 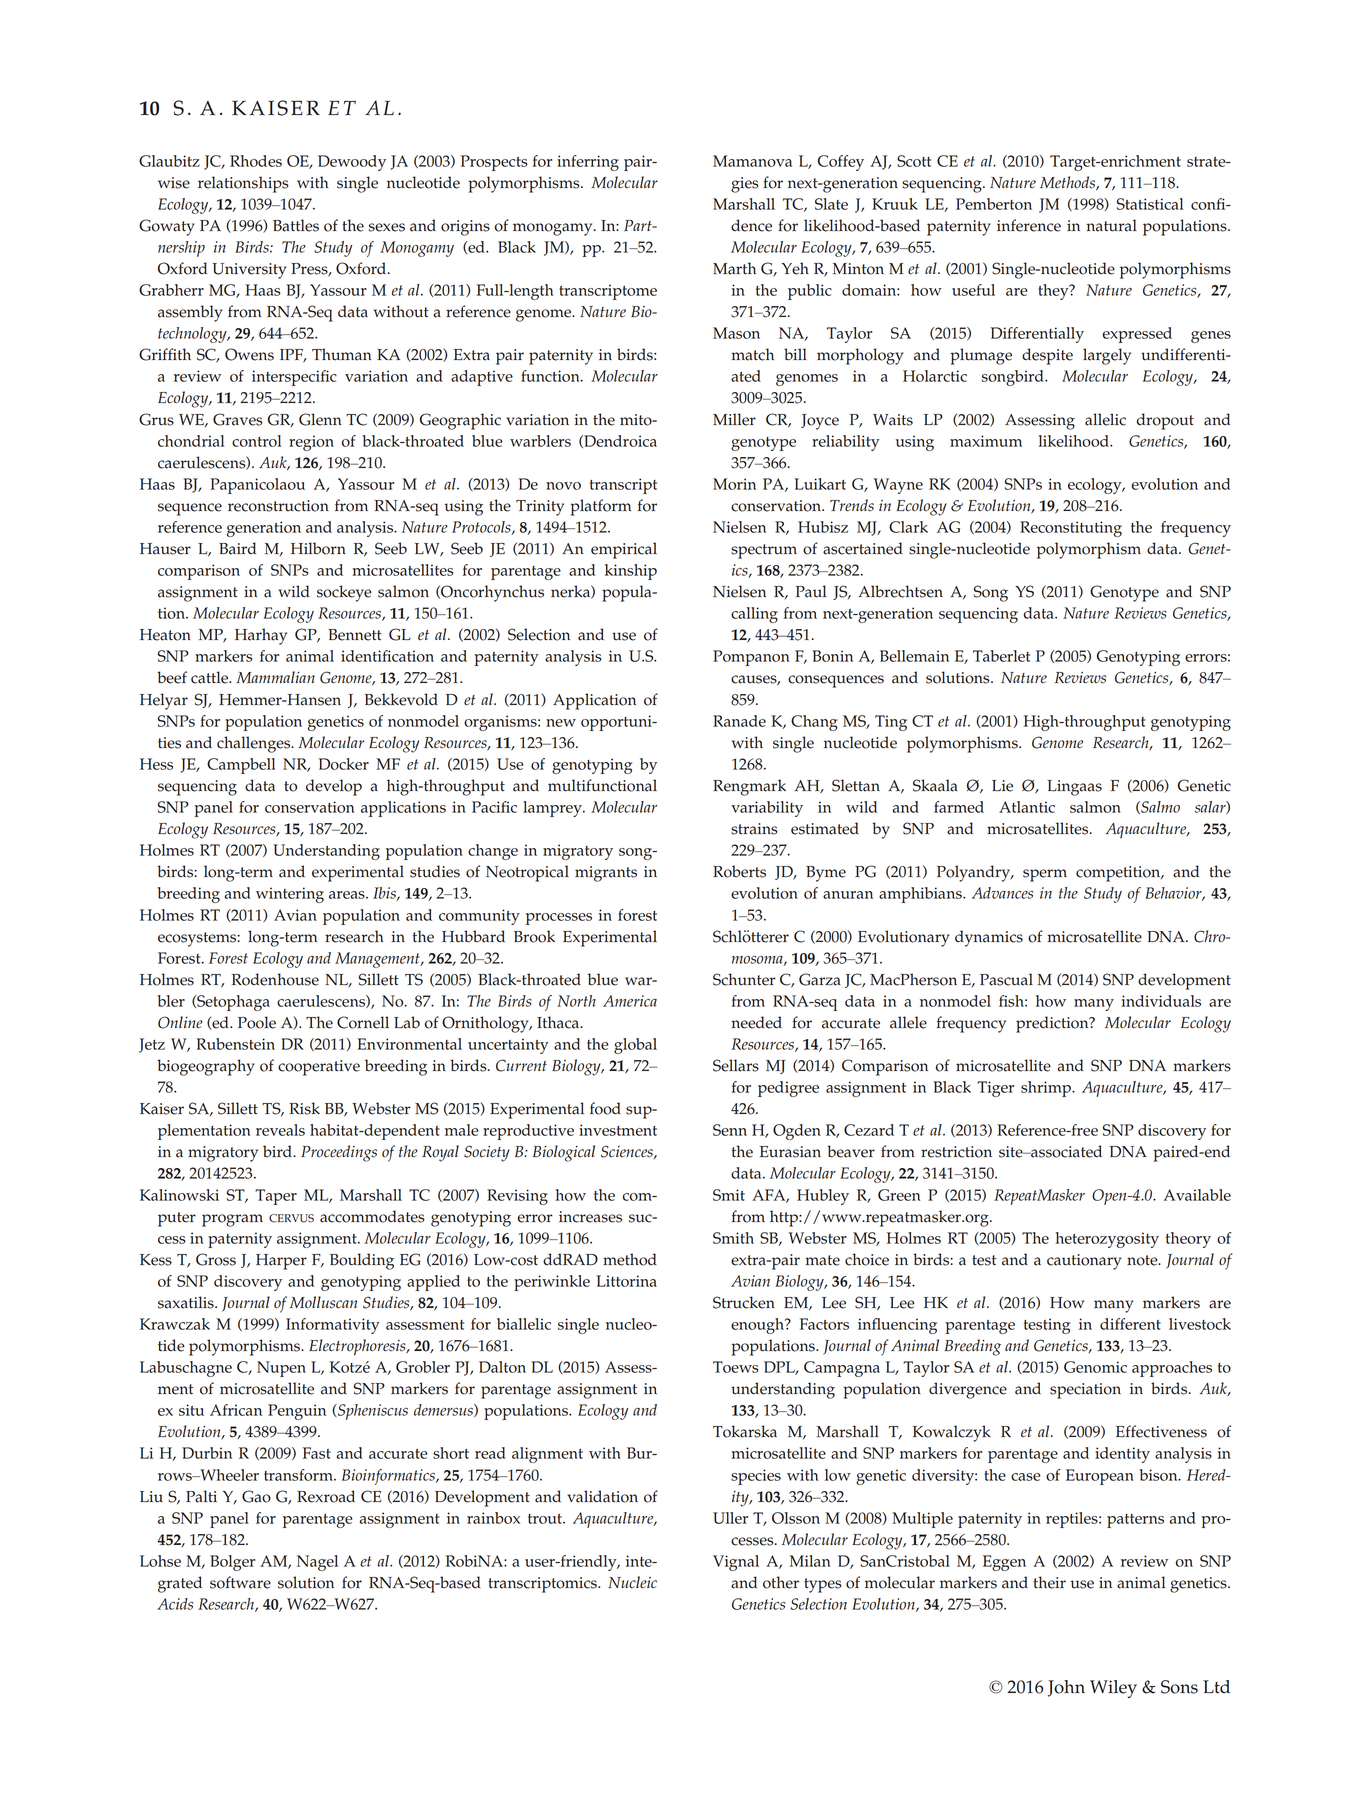 I want to click on sperm, so click(x=1045, y=875).
